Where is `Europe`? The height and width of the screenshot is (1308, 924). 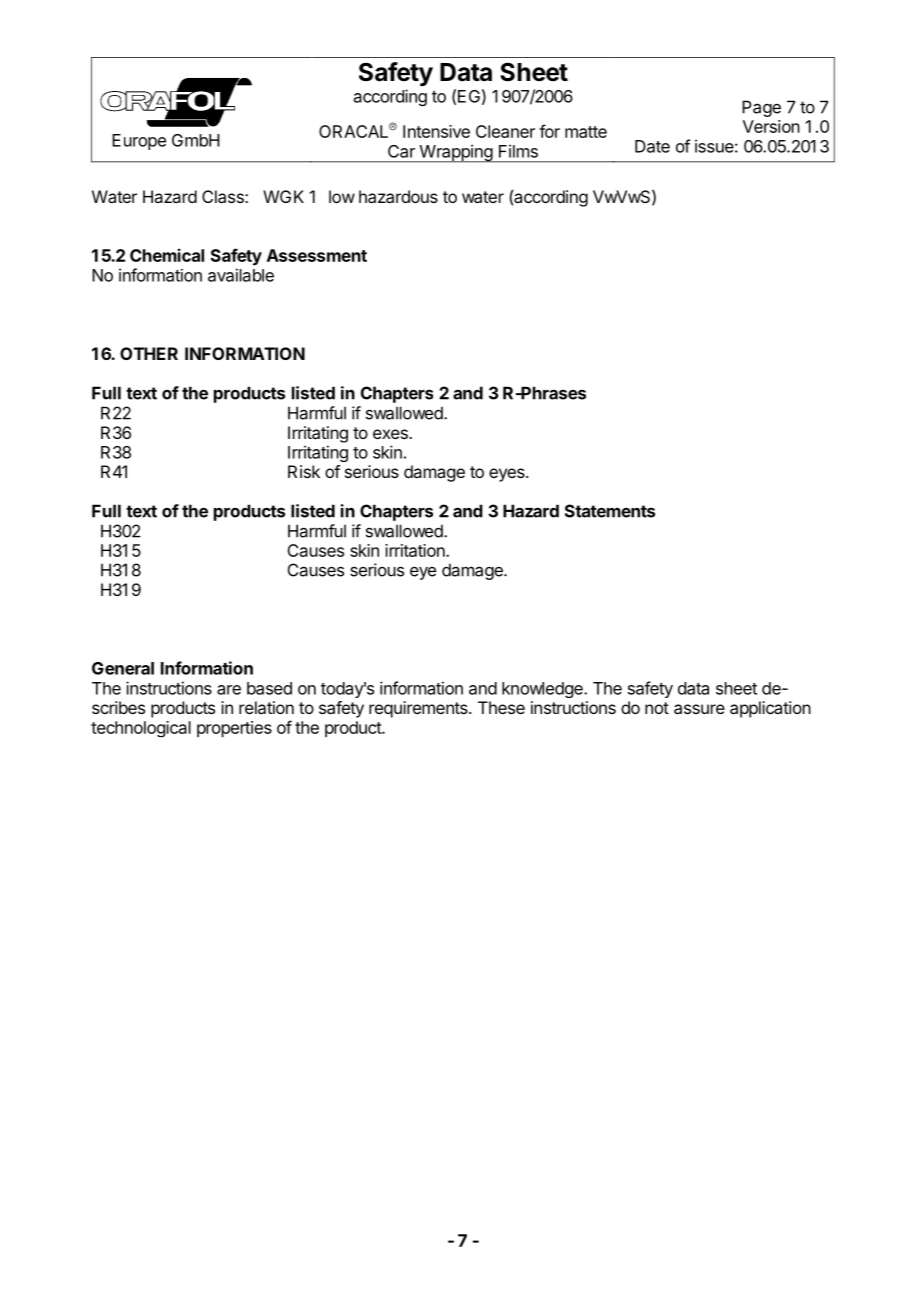
Europe is located at coordinates (139, 142).
